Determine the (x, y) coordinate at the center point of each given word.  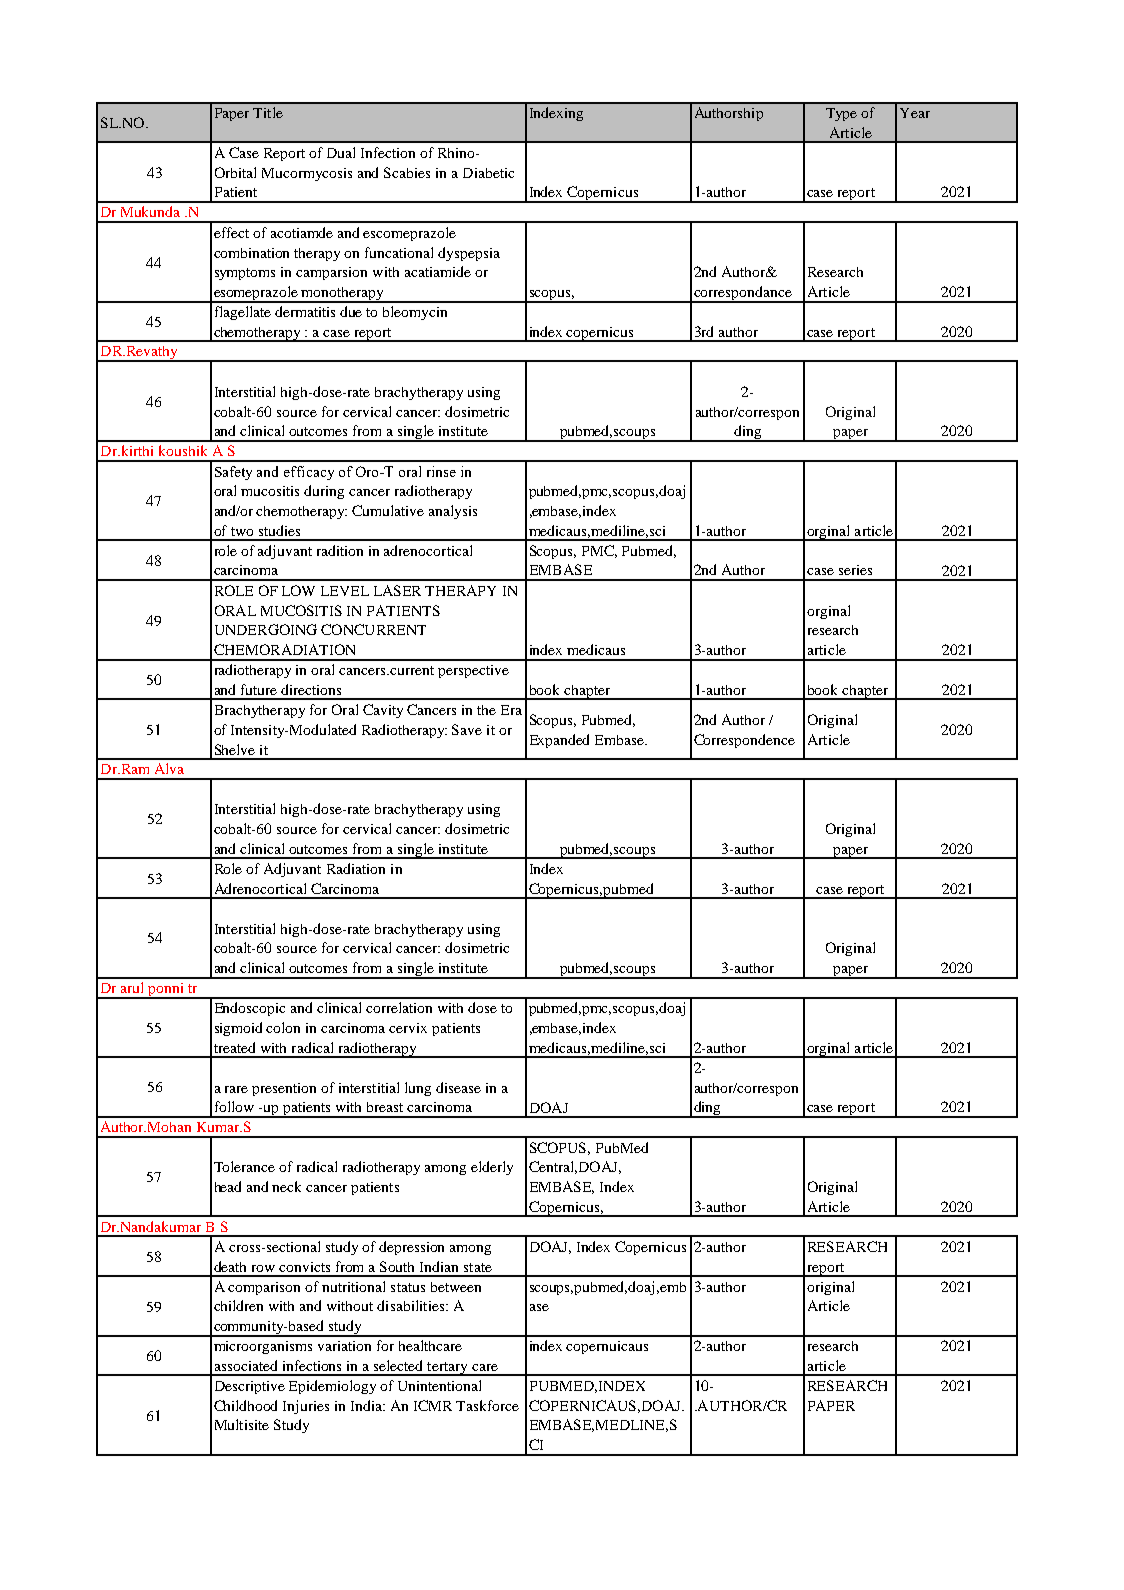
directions (311, 689)
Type (841, 114)
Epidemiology (332, 1387)
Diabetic (488, 173)
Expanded (559, 741)
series (855, 570)
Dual (341, 152)
